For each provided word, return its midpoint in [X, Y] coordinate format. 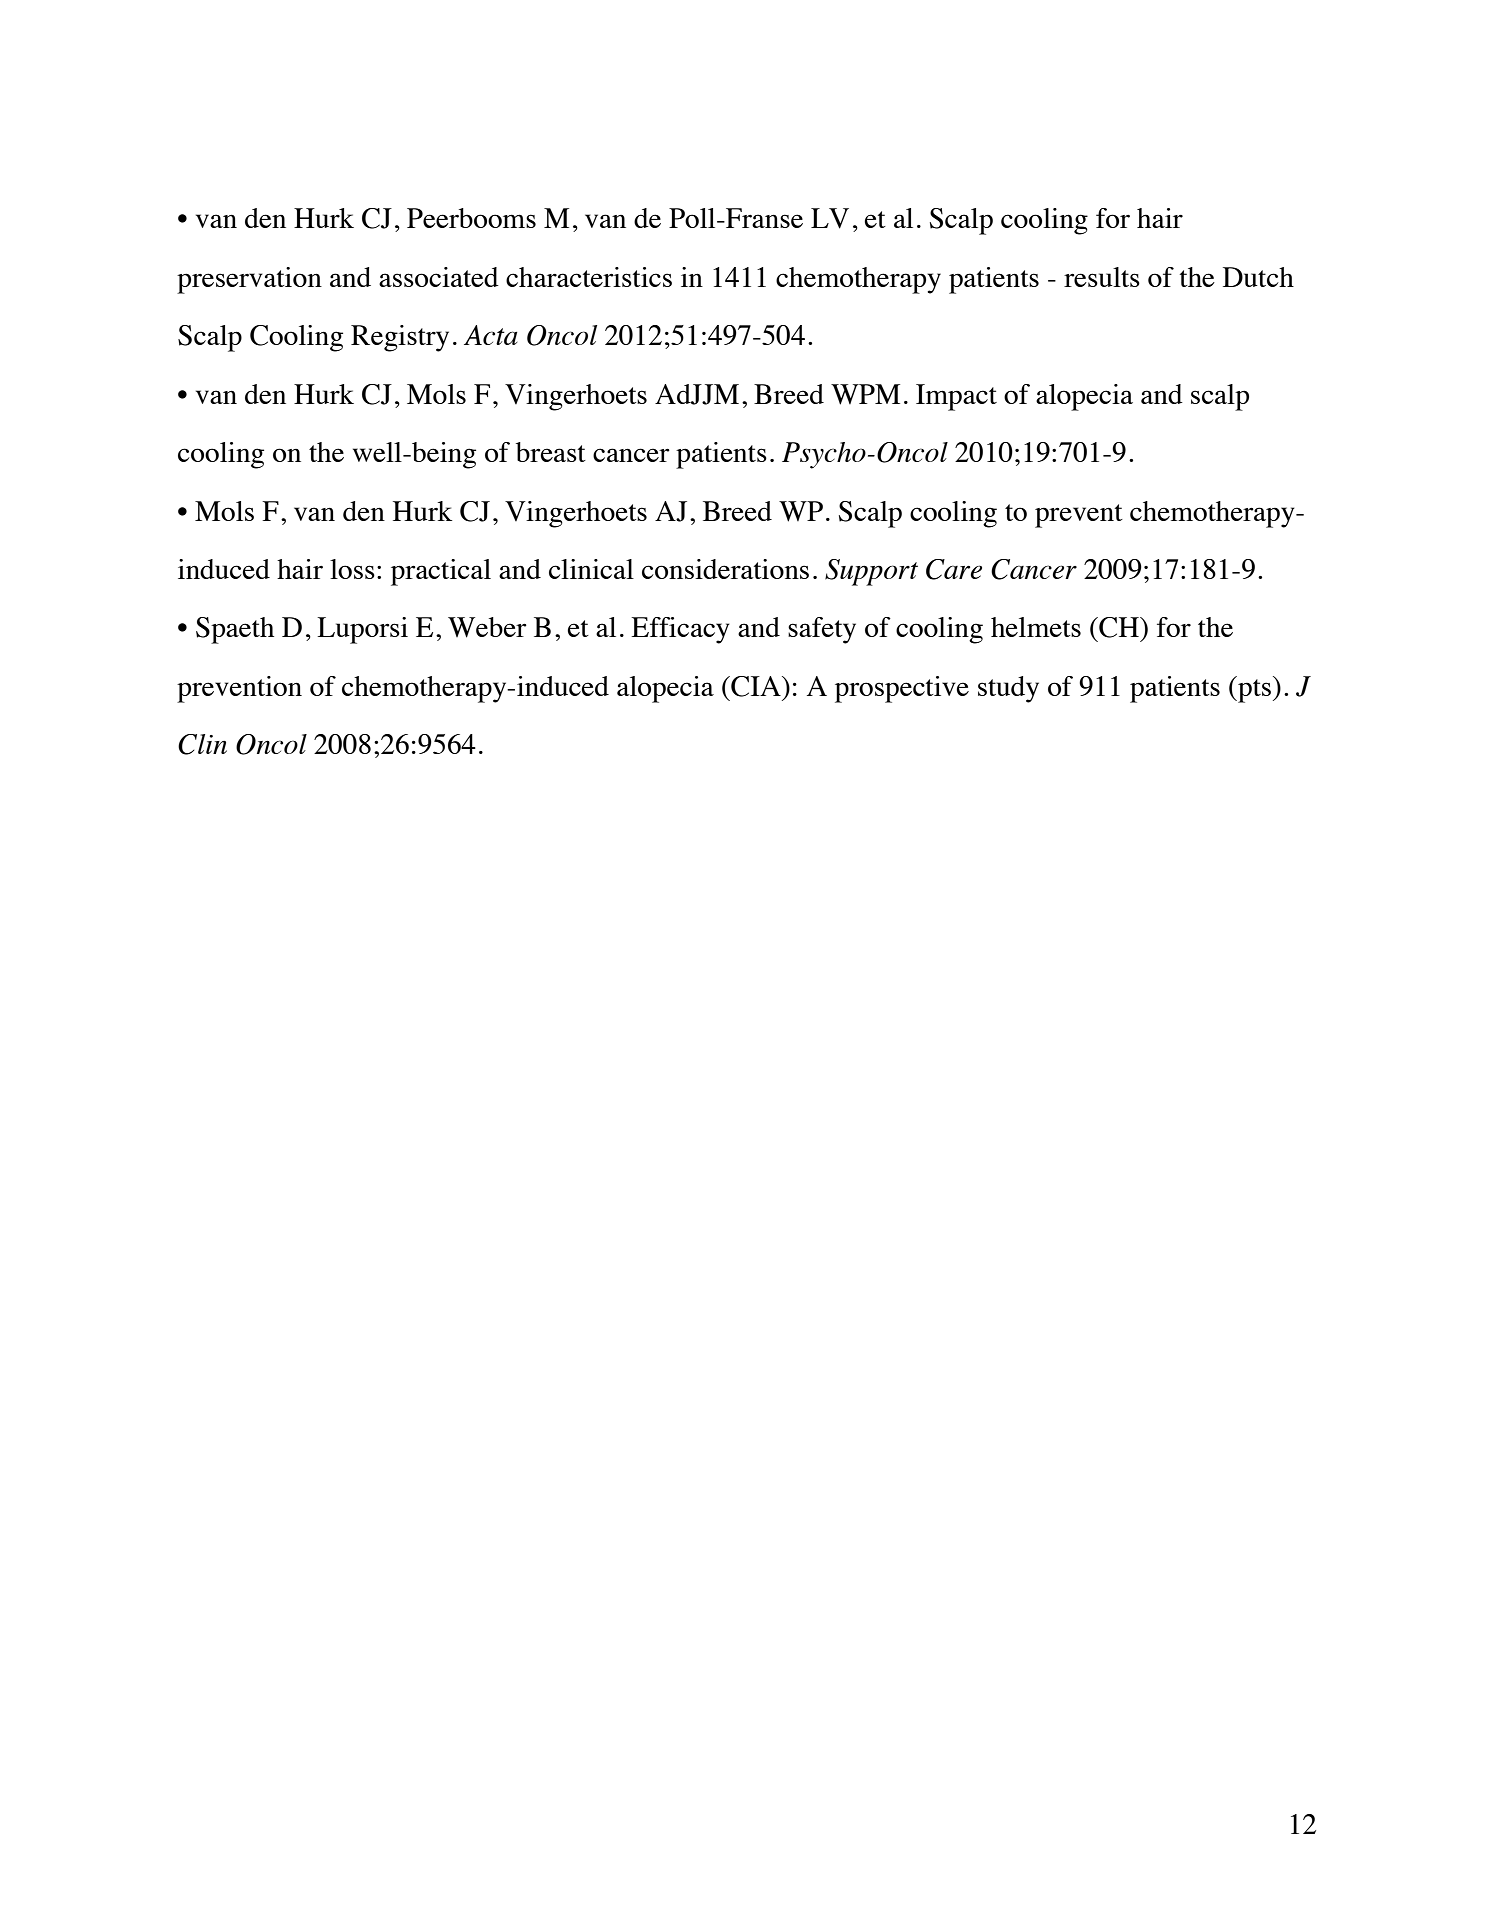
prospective [902, 689]
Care [954, 569]
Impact [956, 397]
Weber [487, 627]
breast [551, 452]
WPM [865, 394]
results [1102, 277]
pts [1253, 689]
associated [439, 277]
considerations [725, 569]
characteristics [589, 277]
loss [352, 569]
